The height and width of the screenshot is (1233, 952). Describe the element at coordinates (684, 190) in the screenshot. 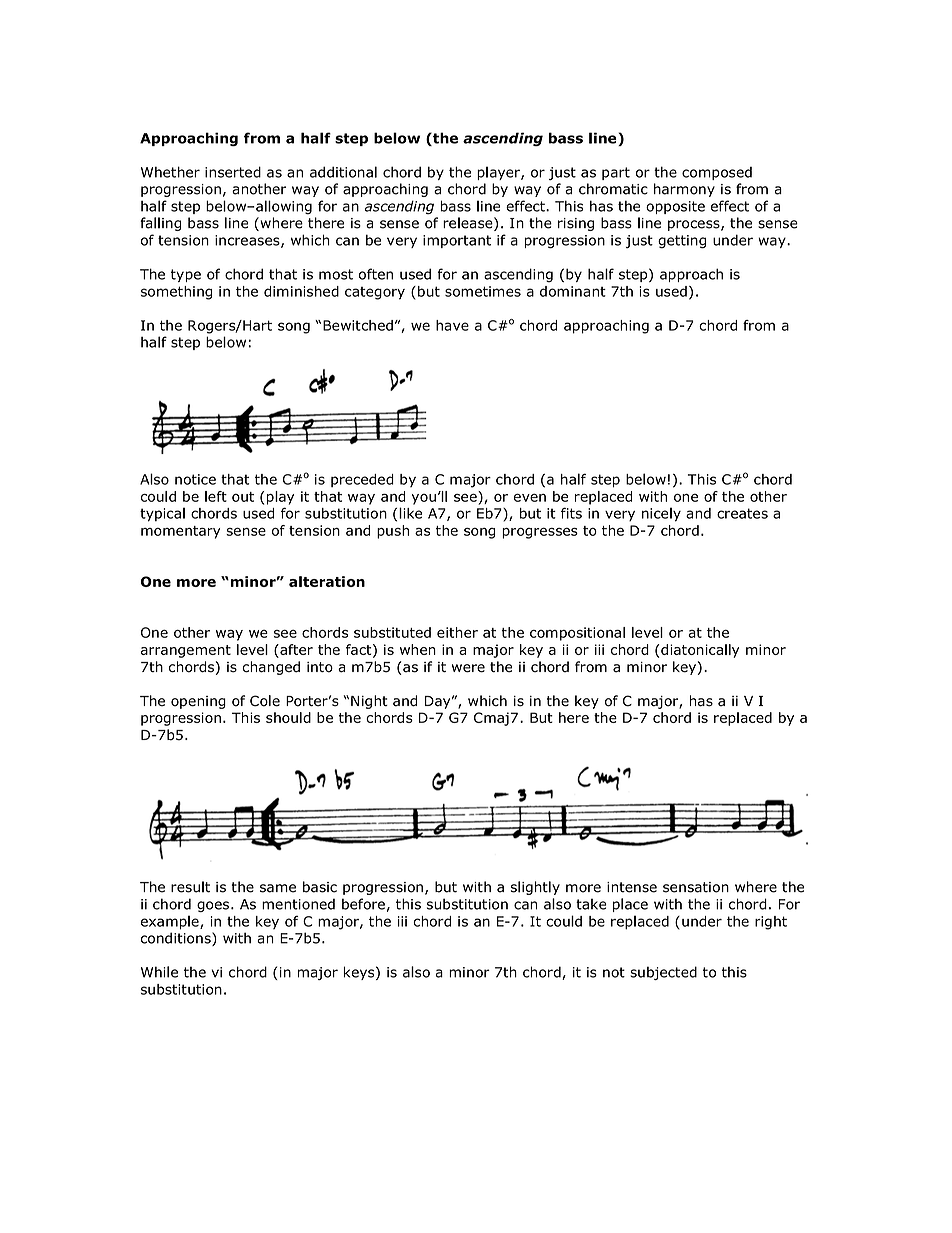

I see `harmony` at that location.
